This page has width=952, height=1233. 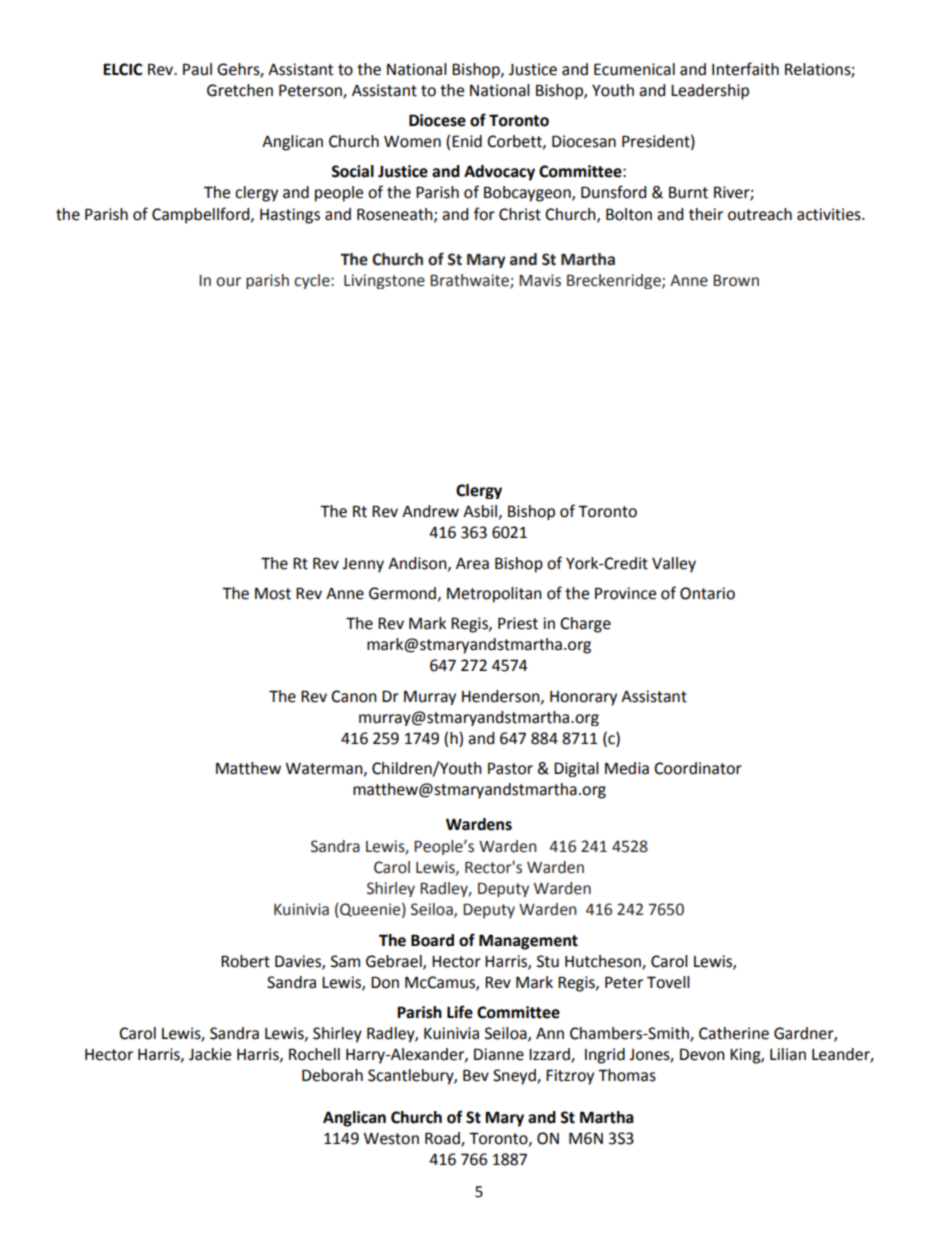 What do you see at coordinates (494, 595) in the page?
I see `Metropolitan` at bounding box center [494, 595].
